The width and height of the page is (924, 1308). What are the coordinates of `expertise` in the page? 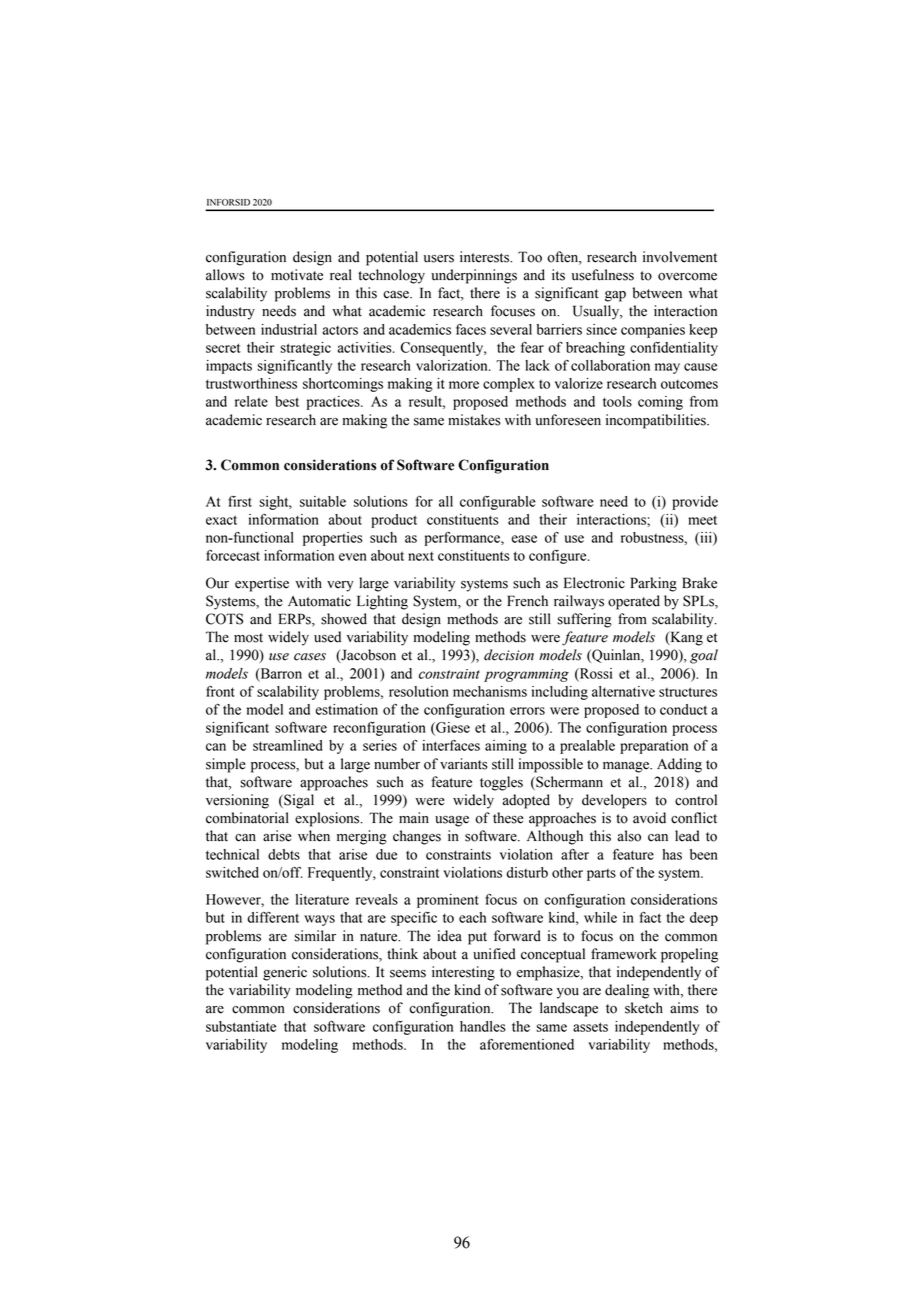 It's located at (262, 584).
